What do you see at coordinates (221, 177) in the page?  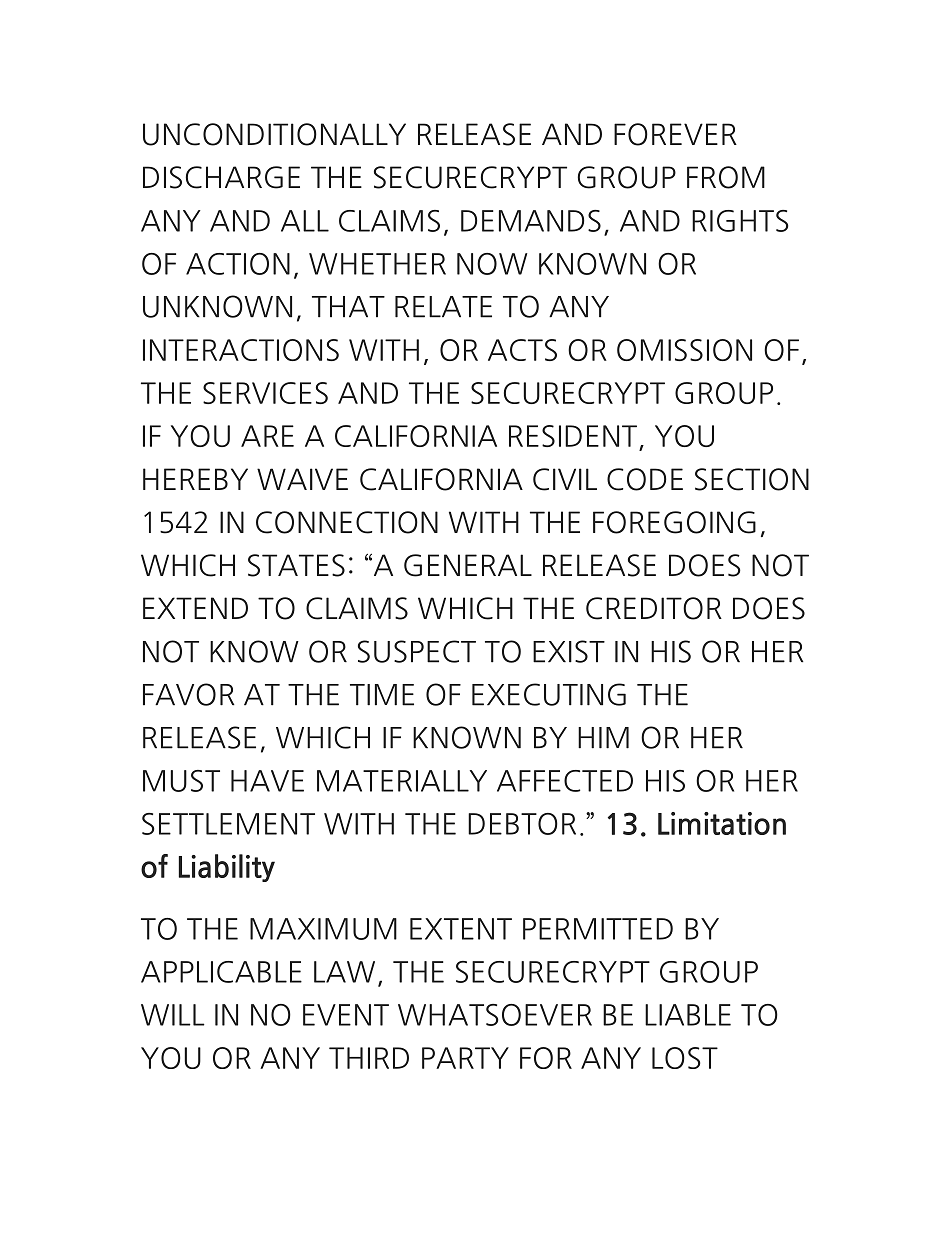 I see `DISCHARGE` at bounding box center [221, 177].
